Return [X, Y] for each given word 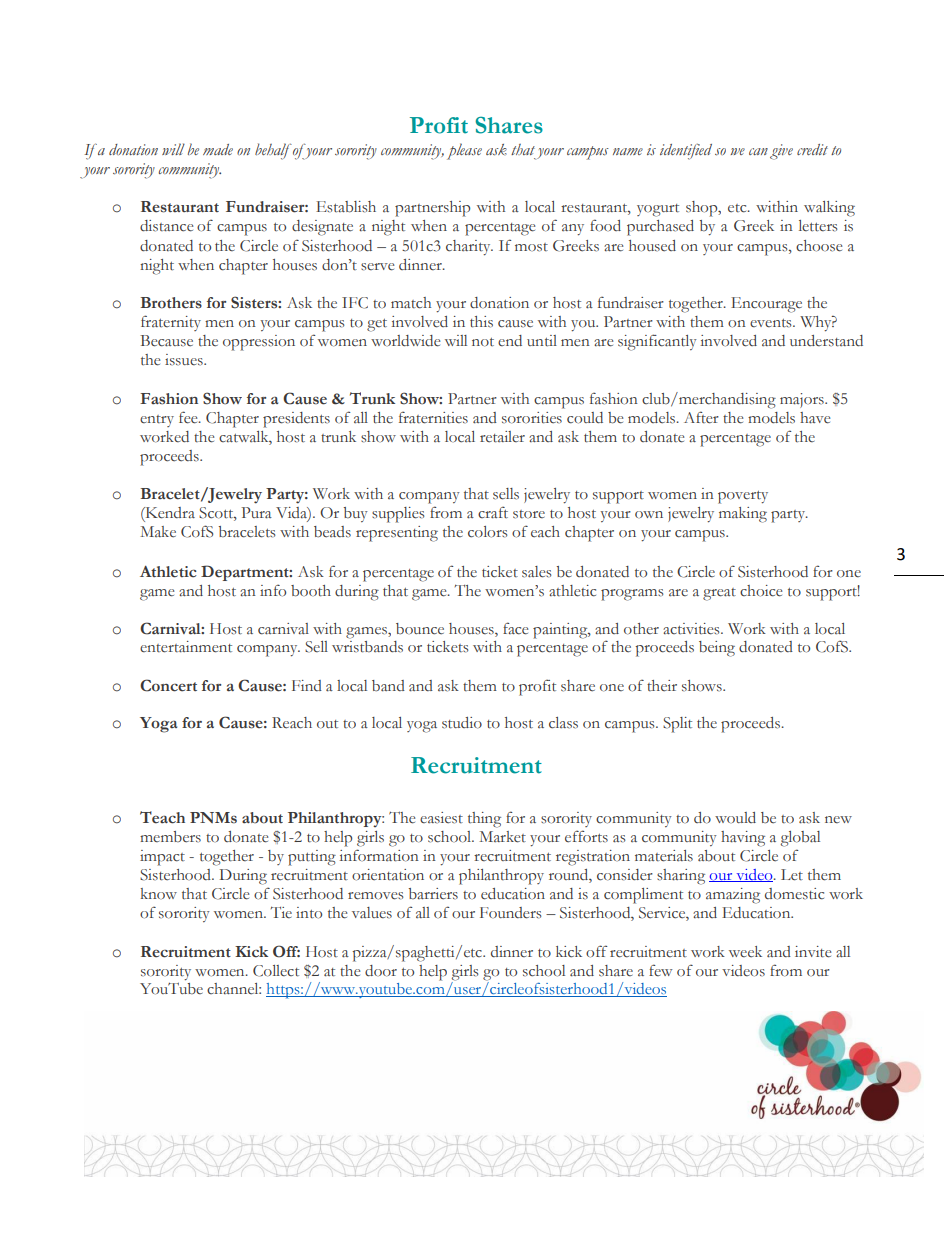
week [745, 952]
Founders [511, 913]
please [464, 151]
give [781, 152]
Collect [276, 971]
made [218, 149]
